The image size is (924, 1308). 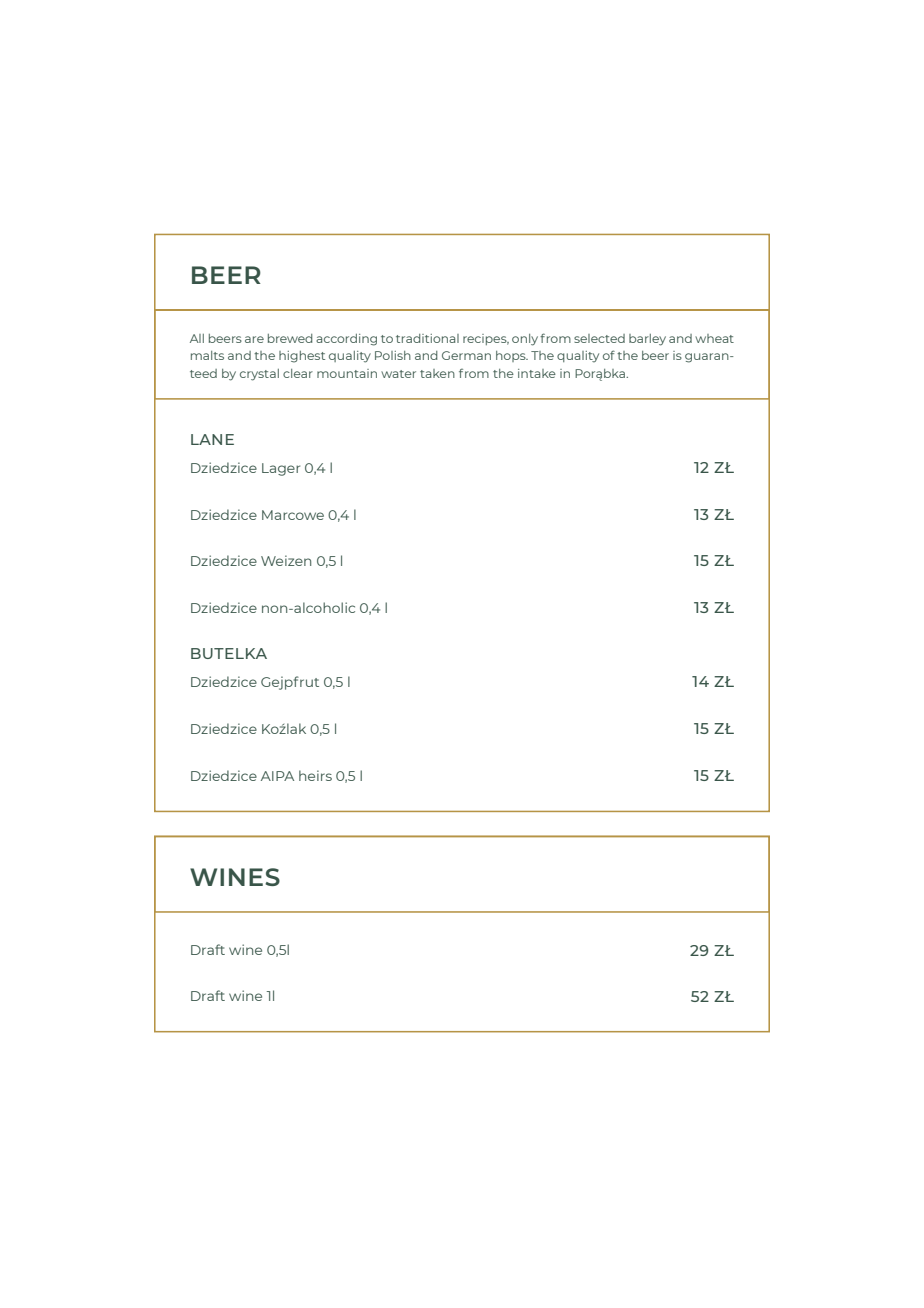 What do you see at coordinates (647, 340) in the image?
I see `barley` at bounding box center [647, 340].
